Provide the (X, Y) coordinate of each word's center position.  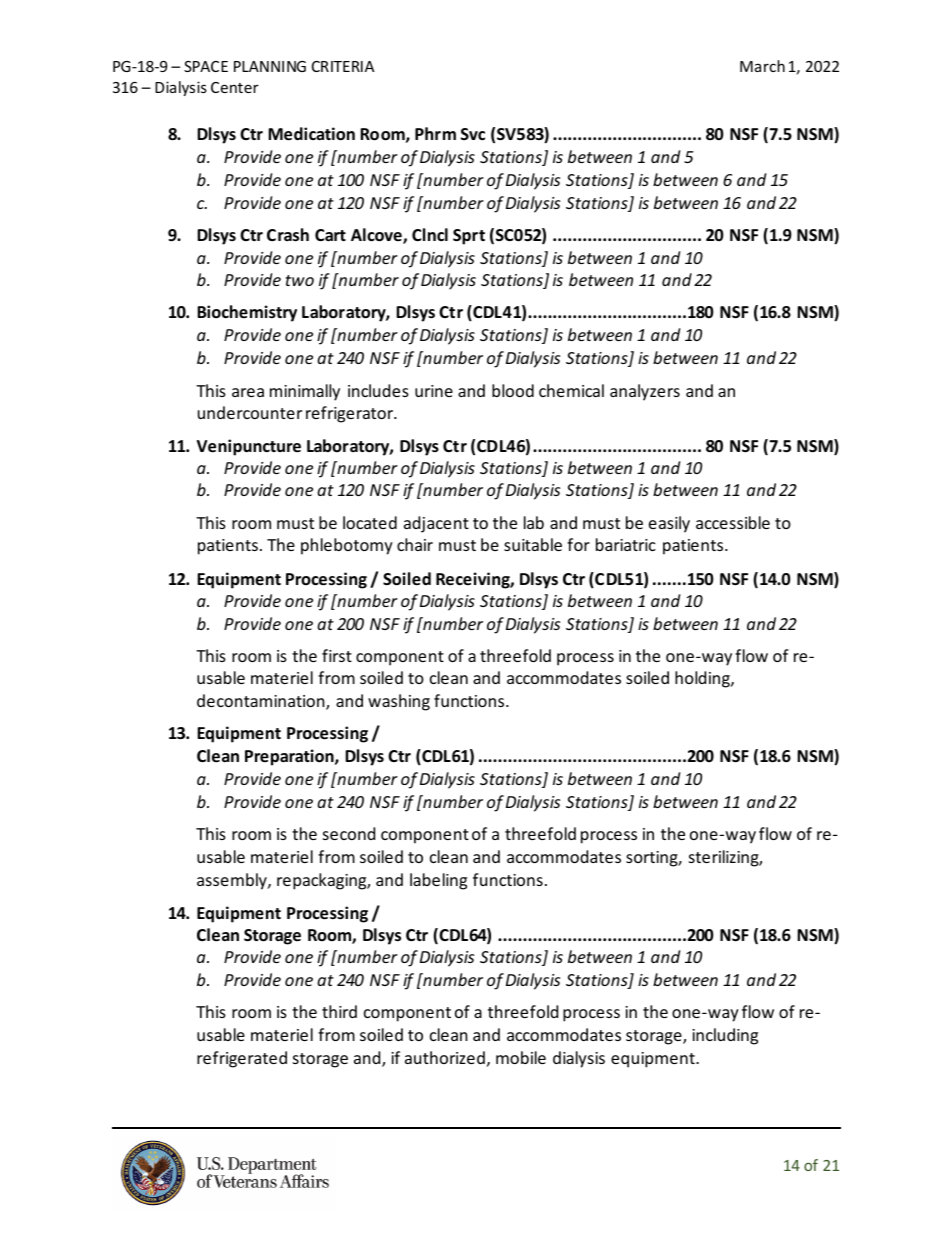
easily (669, 524)
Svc (473, 134)
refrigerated (242, 1059)
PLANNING (270, 66)
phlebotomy (347, 546)
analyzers (645, 392)
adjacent (436, 524)
